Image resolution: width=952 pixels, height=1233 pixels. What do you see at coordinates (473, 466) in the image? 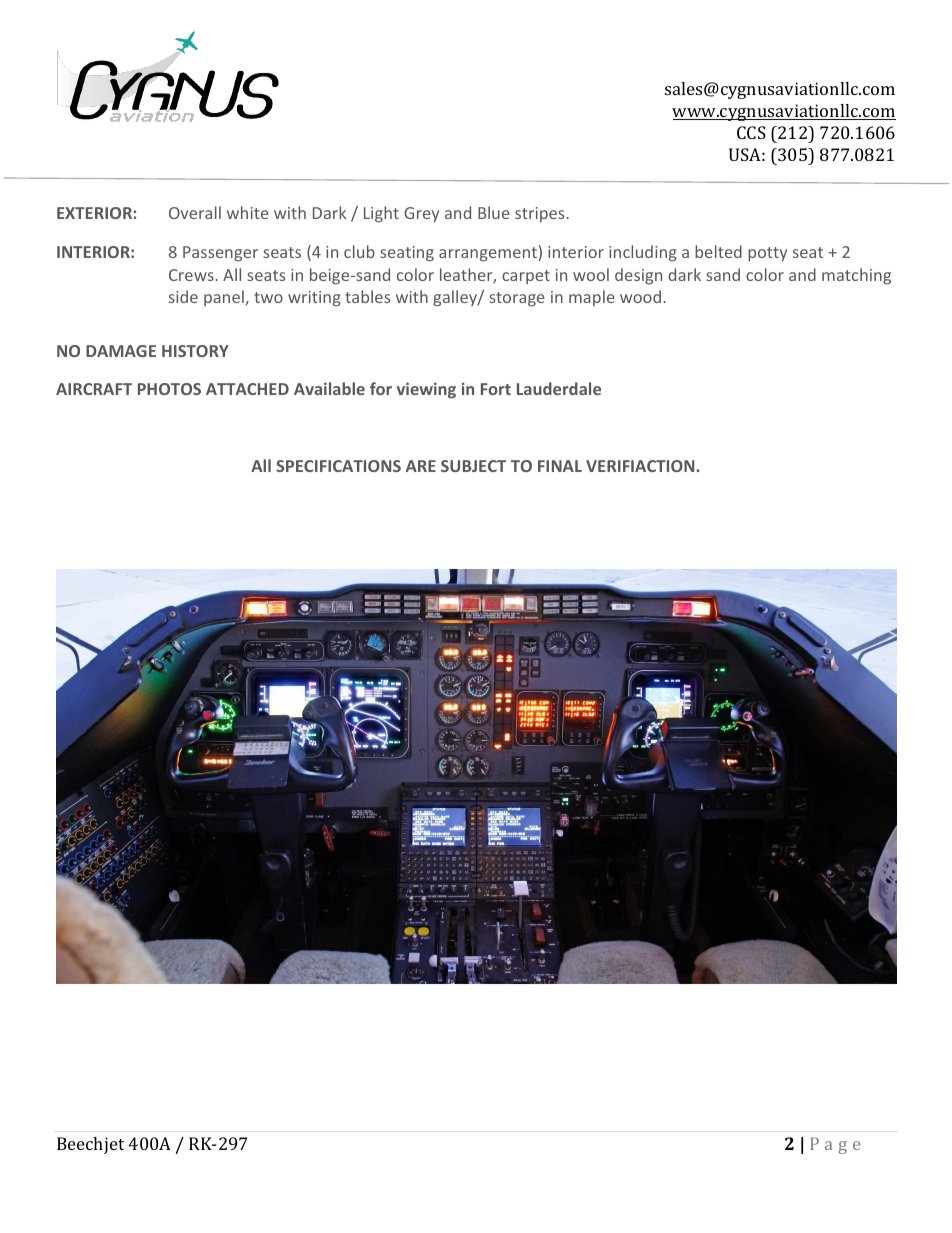
I see `SUBJECT` at bounding box center [473, 466].
